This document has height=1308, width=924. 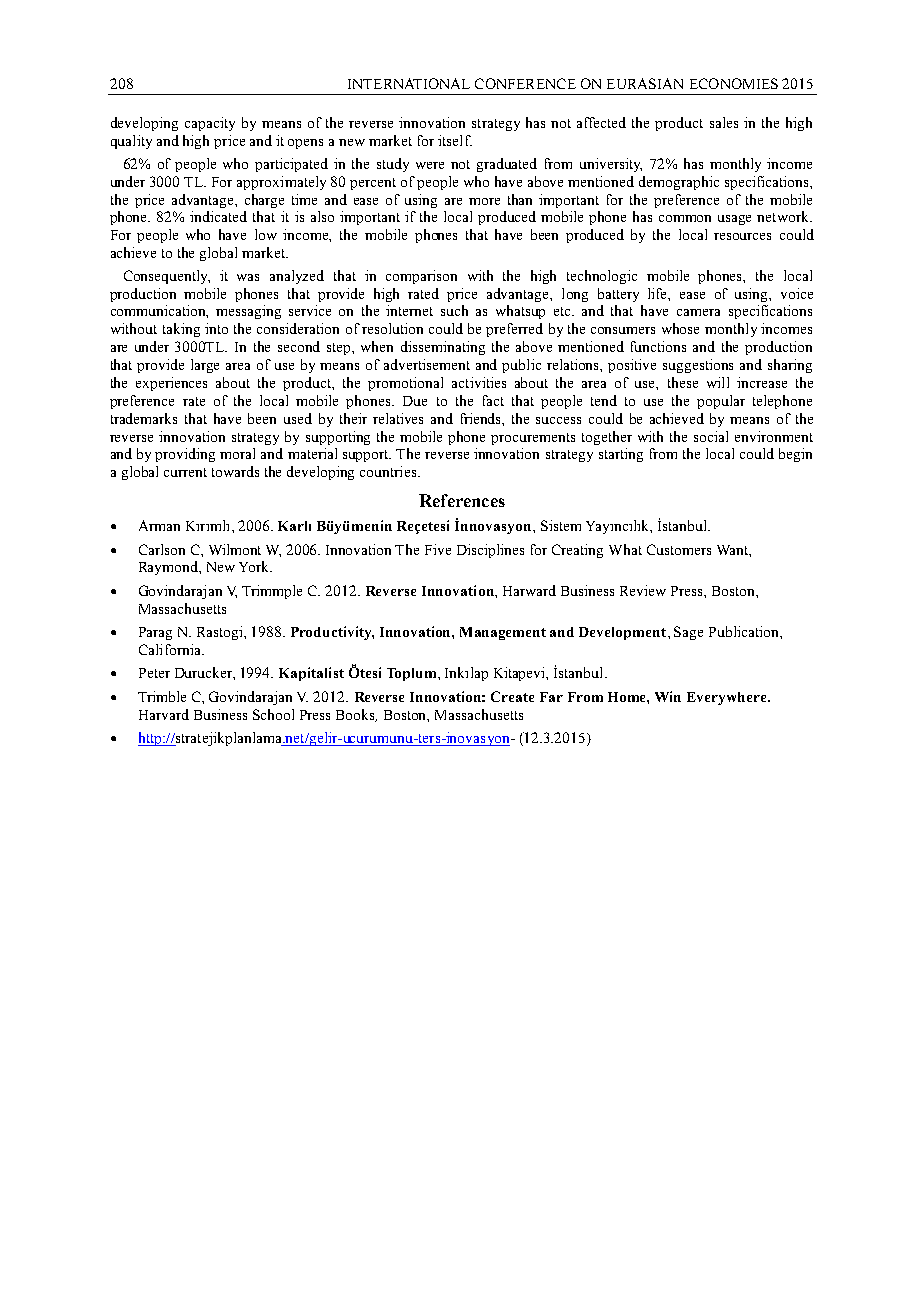 What do you see at coordinates (409, 83) in the document?
I see `INTERNATIONAL` at bounding box center [409, 83].
